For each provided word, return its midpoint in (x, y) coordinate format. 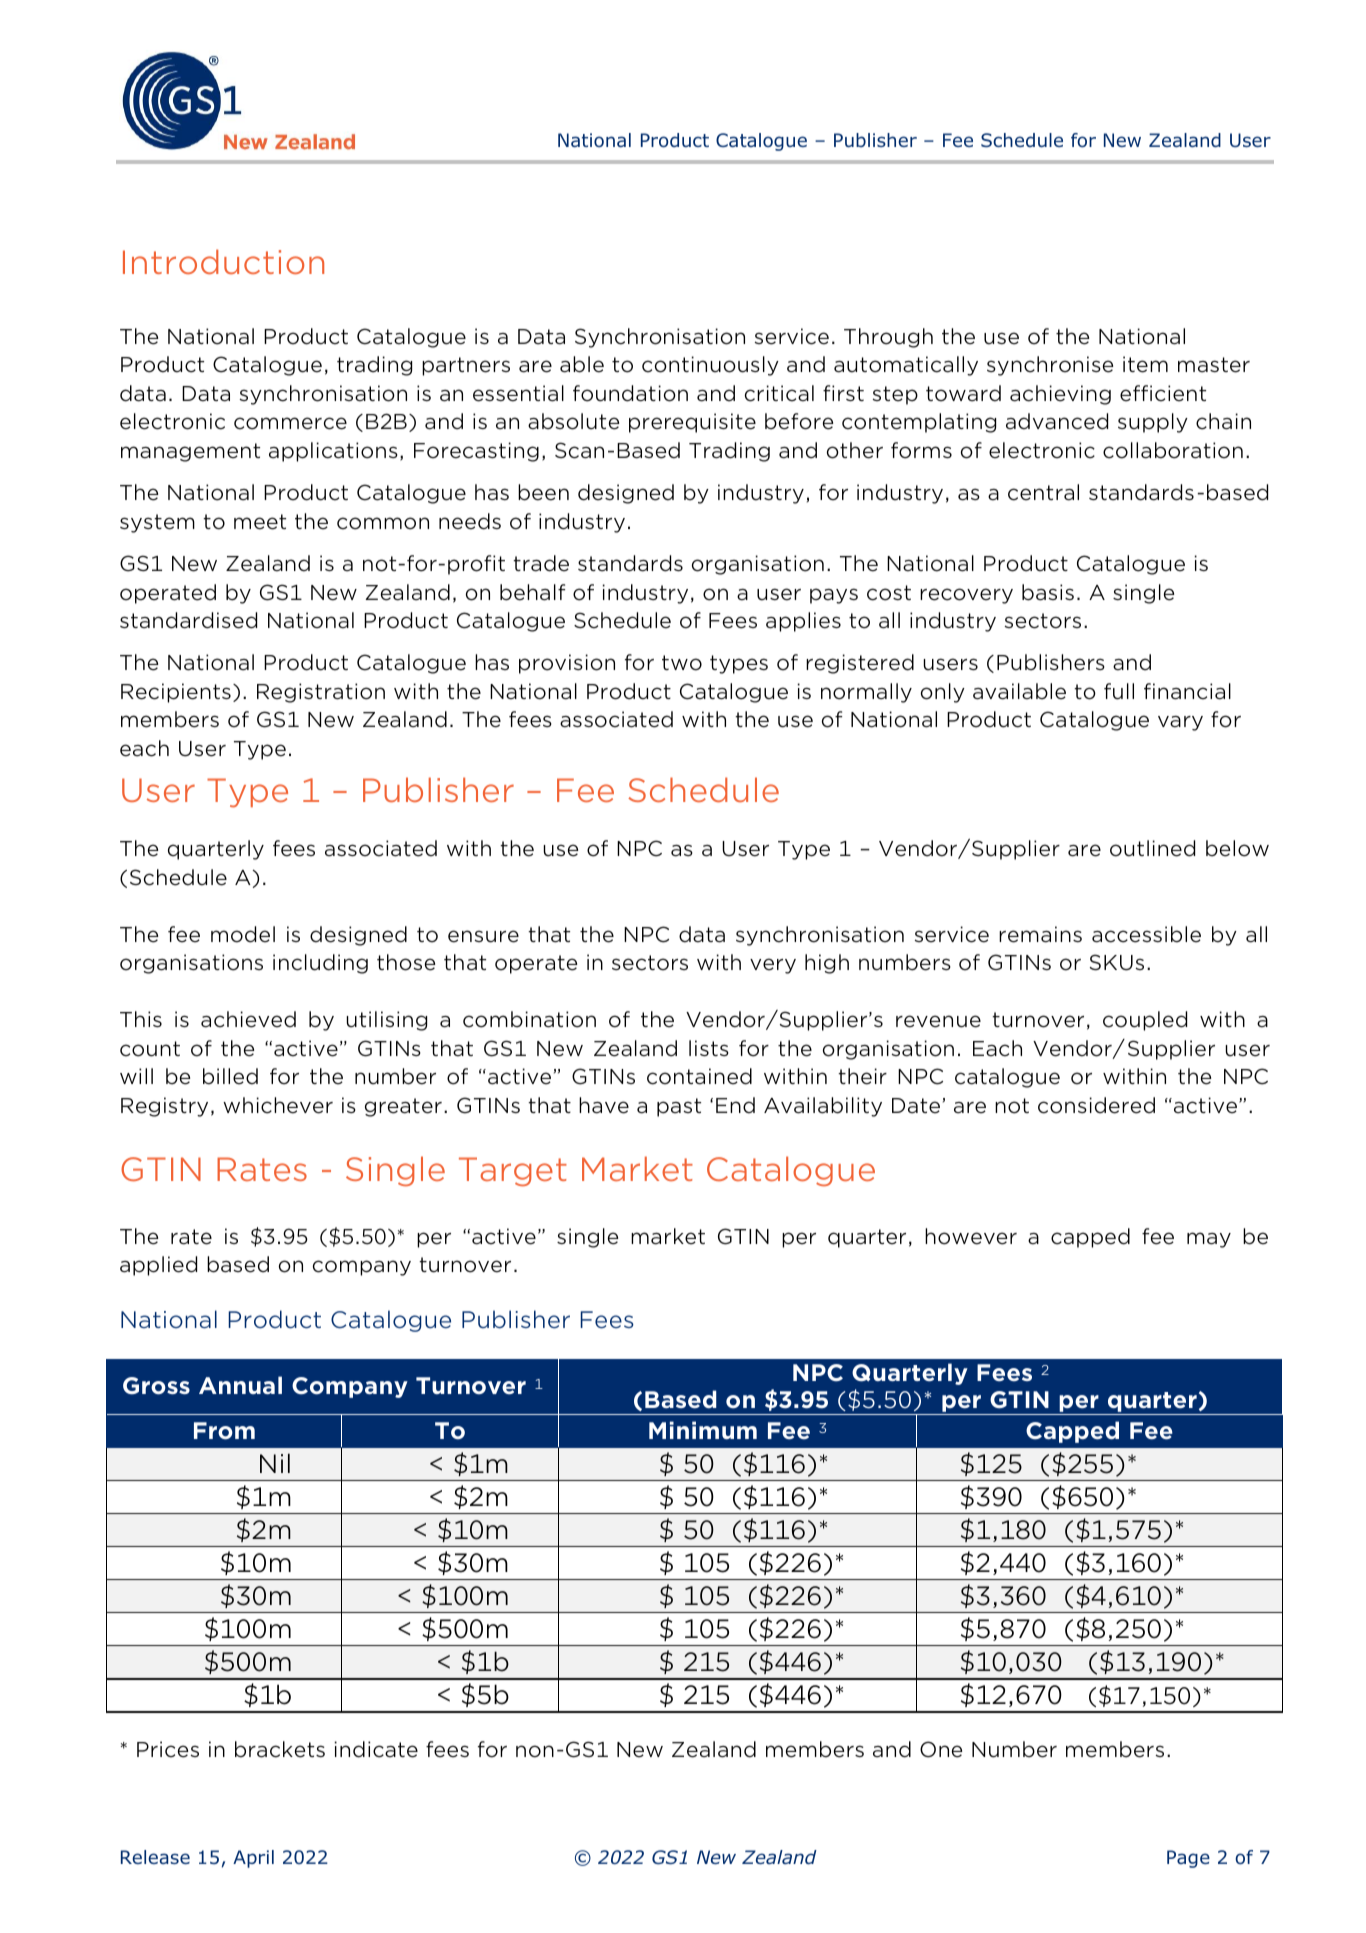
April (253, 1859)
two (682, 663)
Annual (240, 1385)
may (1209, 1240)
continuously (710, 366)
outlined (1152, 848)
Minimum (703, 1430)
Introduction (223, 261)
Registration (321, 693)
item (1145, 364)
